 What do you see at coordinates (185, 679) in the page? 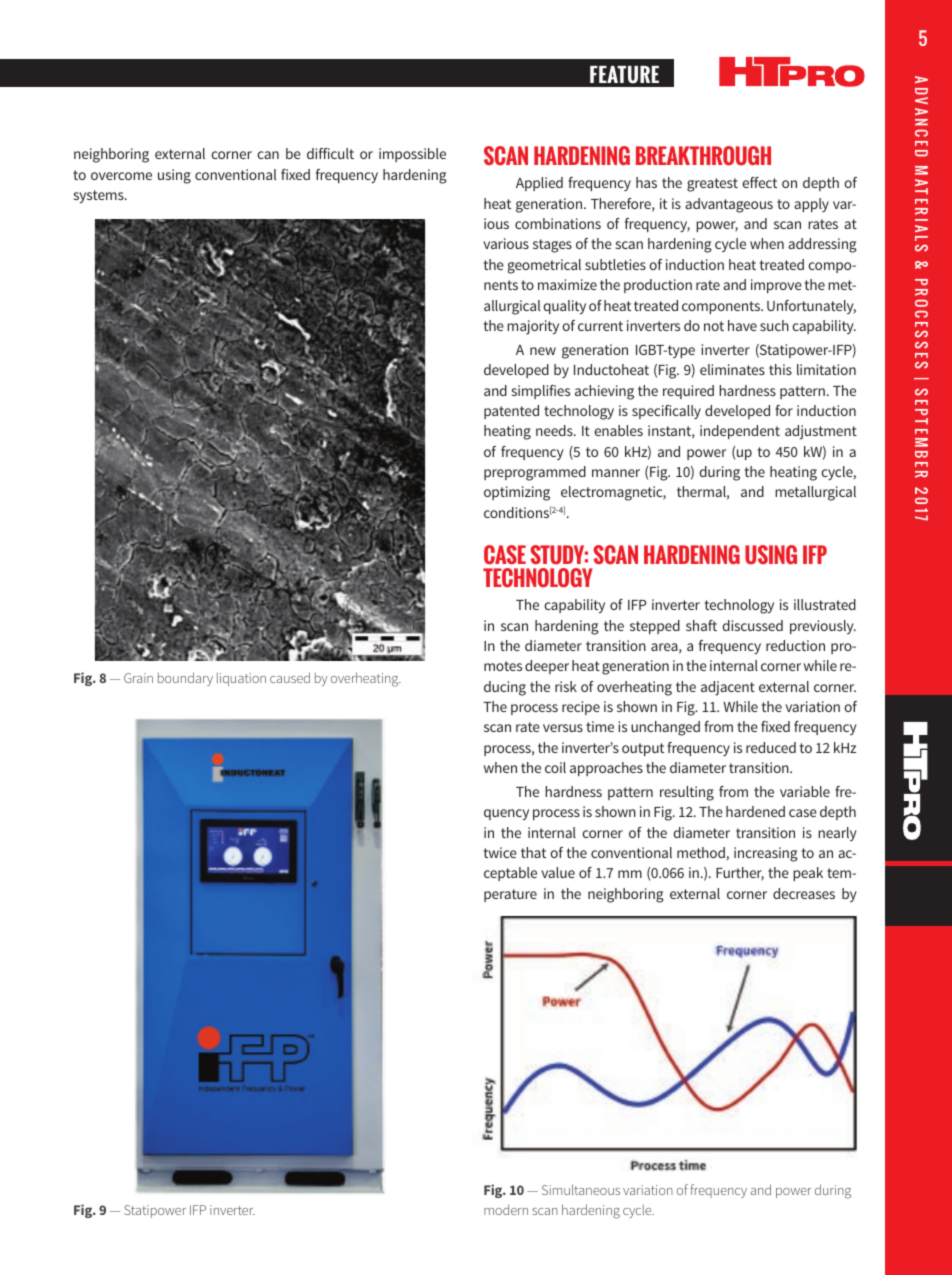
I see `boundary` at bounding box center [185, 679].
